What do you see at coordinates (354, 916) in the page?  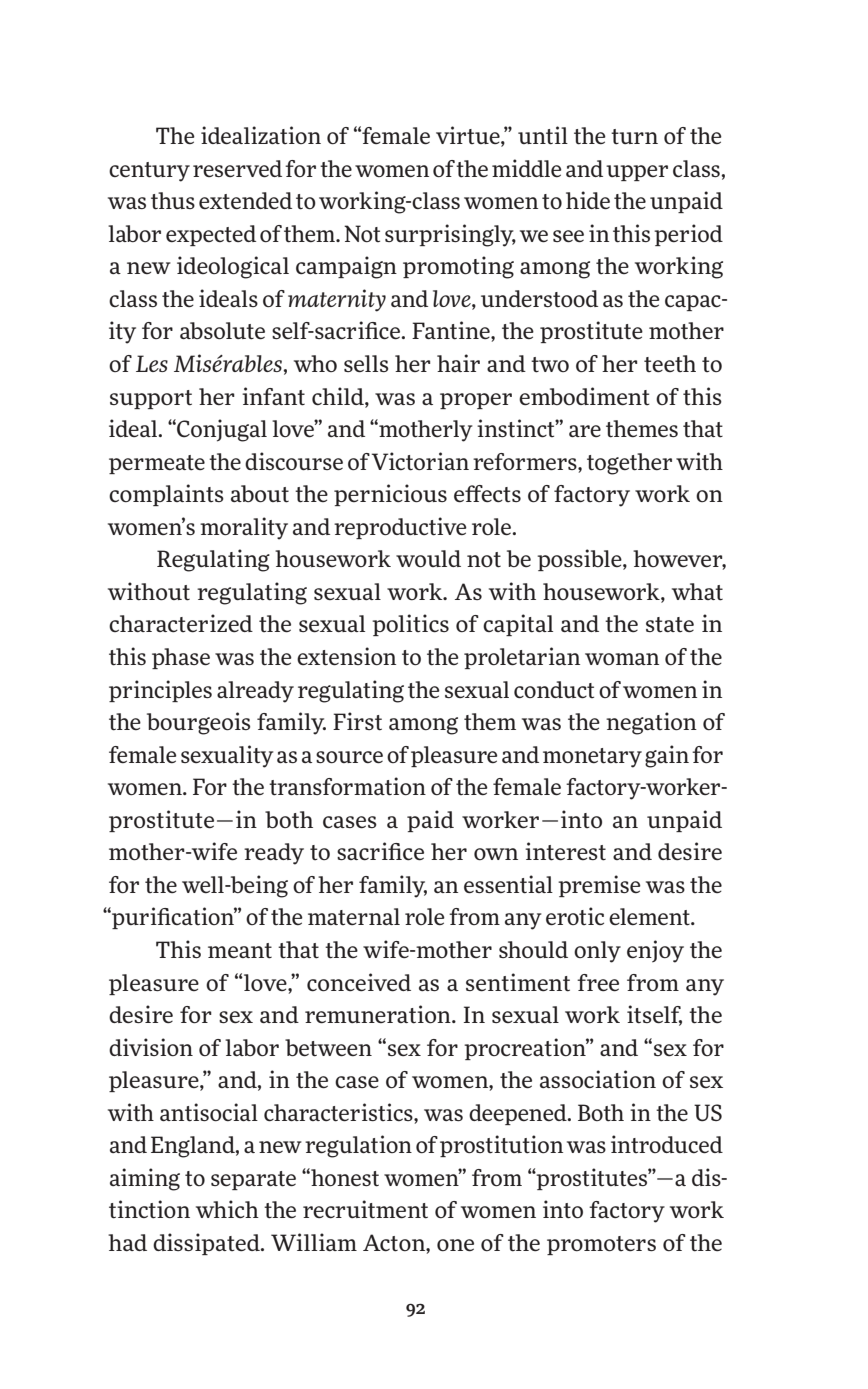 I see `maternal` at bounding box center [354, 916].
